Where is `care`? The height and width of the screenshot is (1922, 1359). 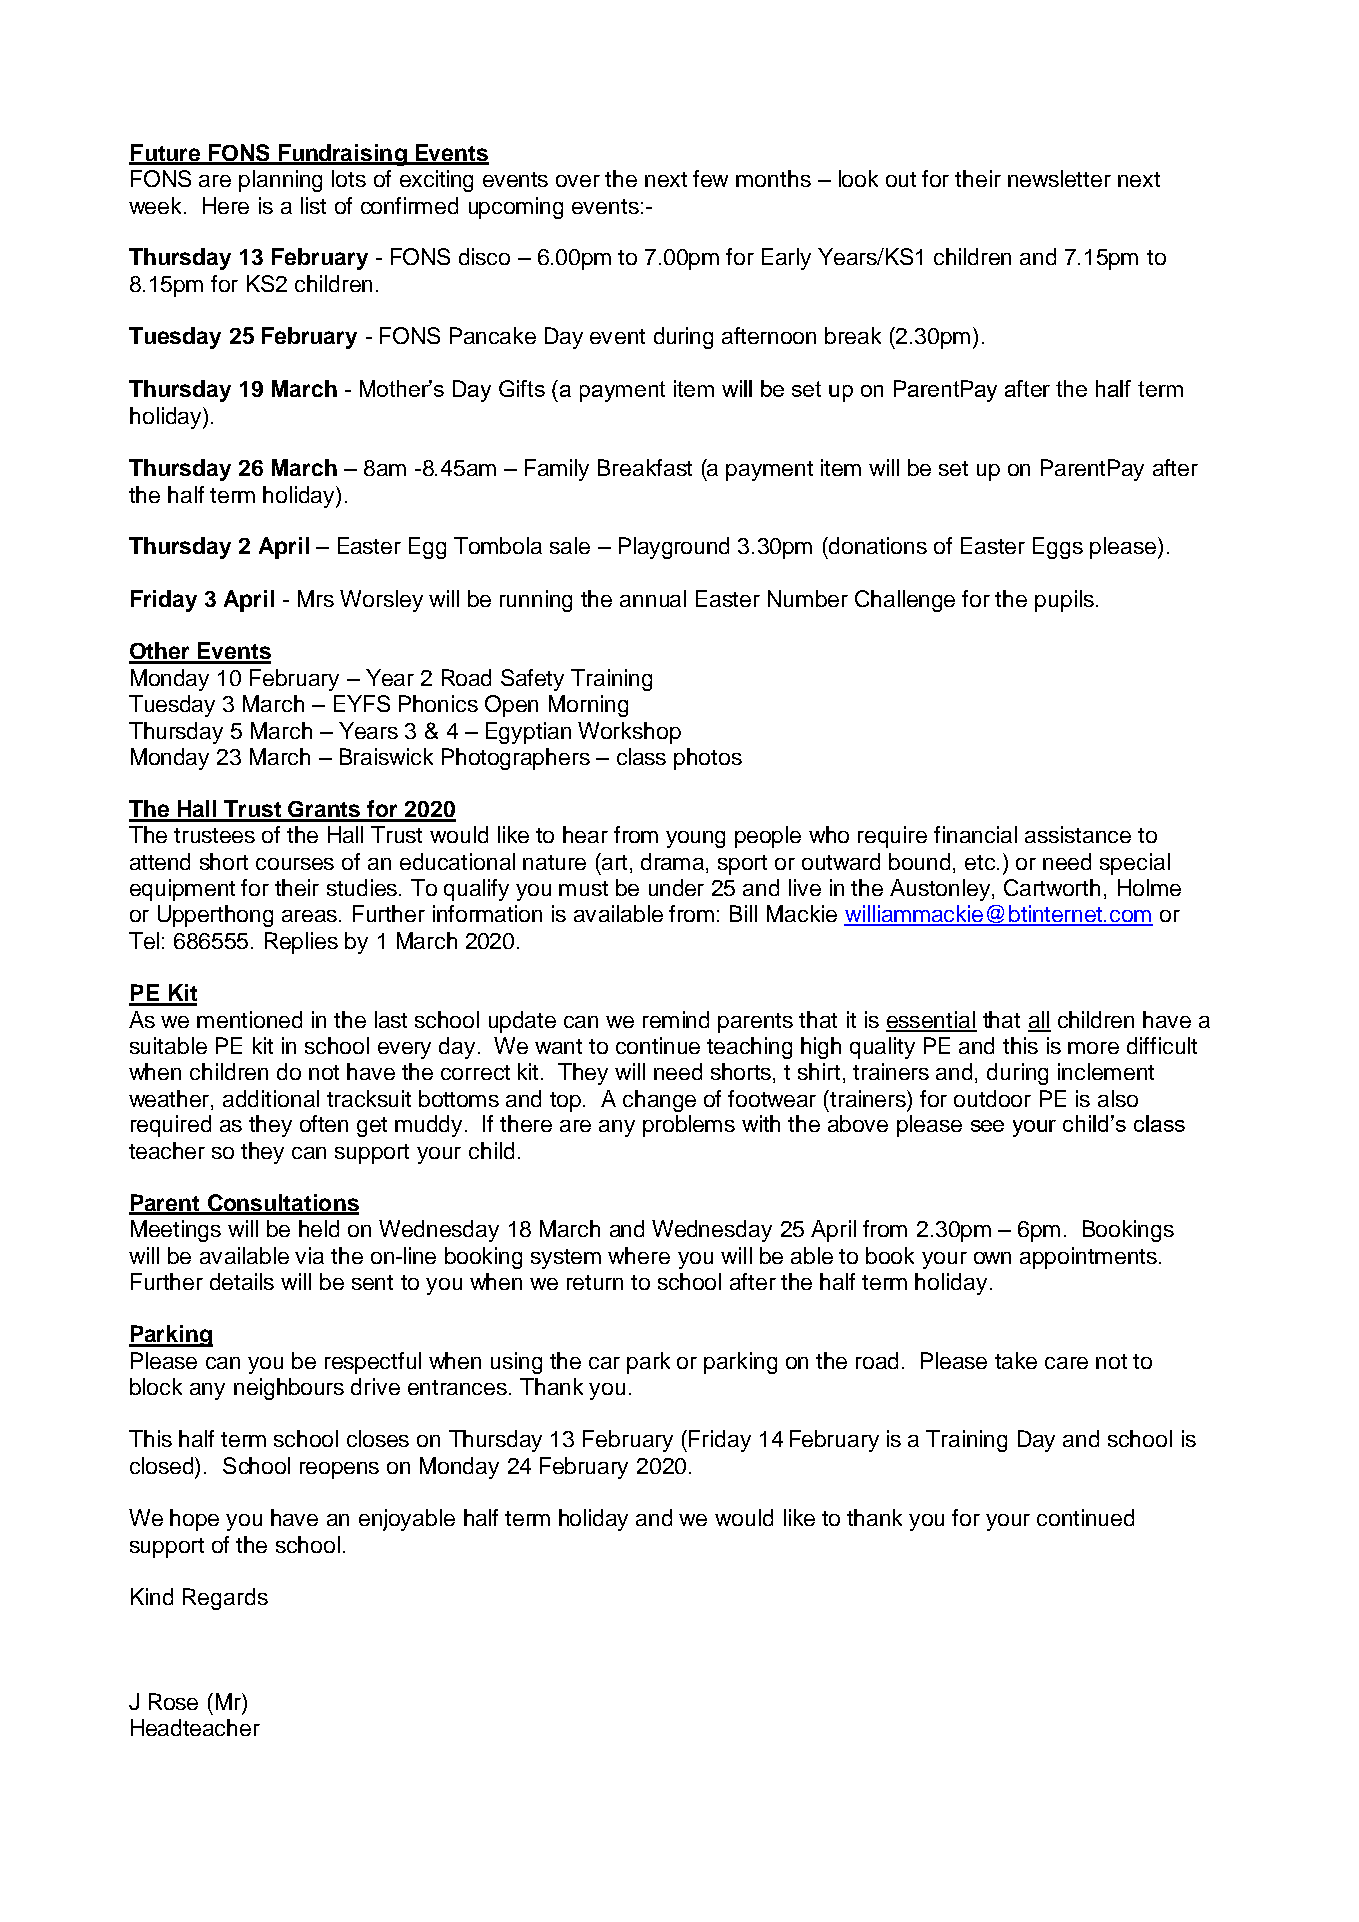
care is located at coordinates (1066, 1363).
